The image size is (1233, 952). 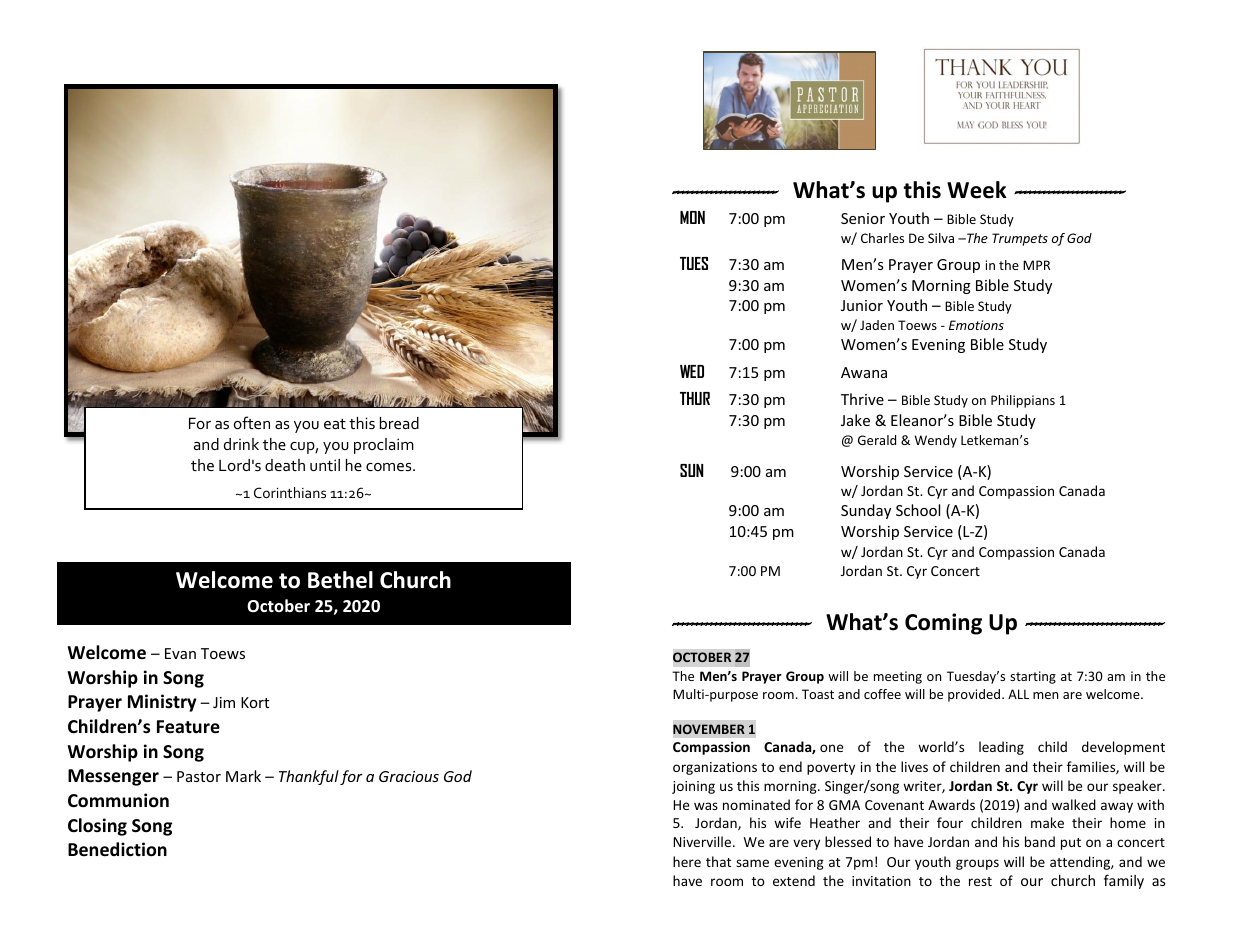 I want to click on Week, so click(x=977, y=190).
